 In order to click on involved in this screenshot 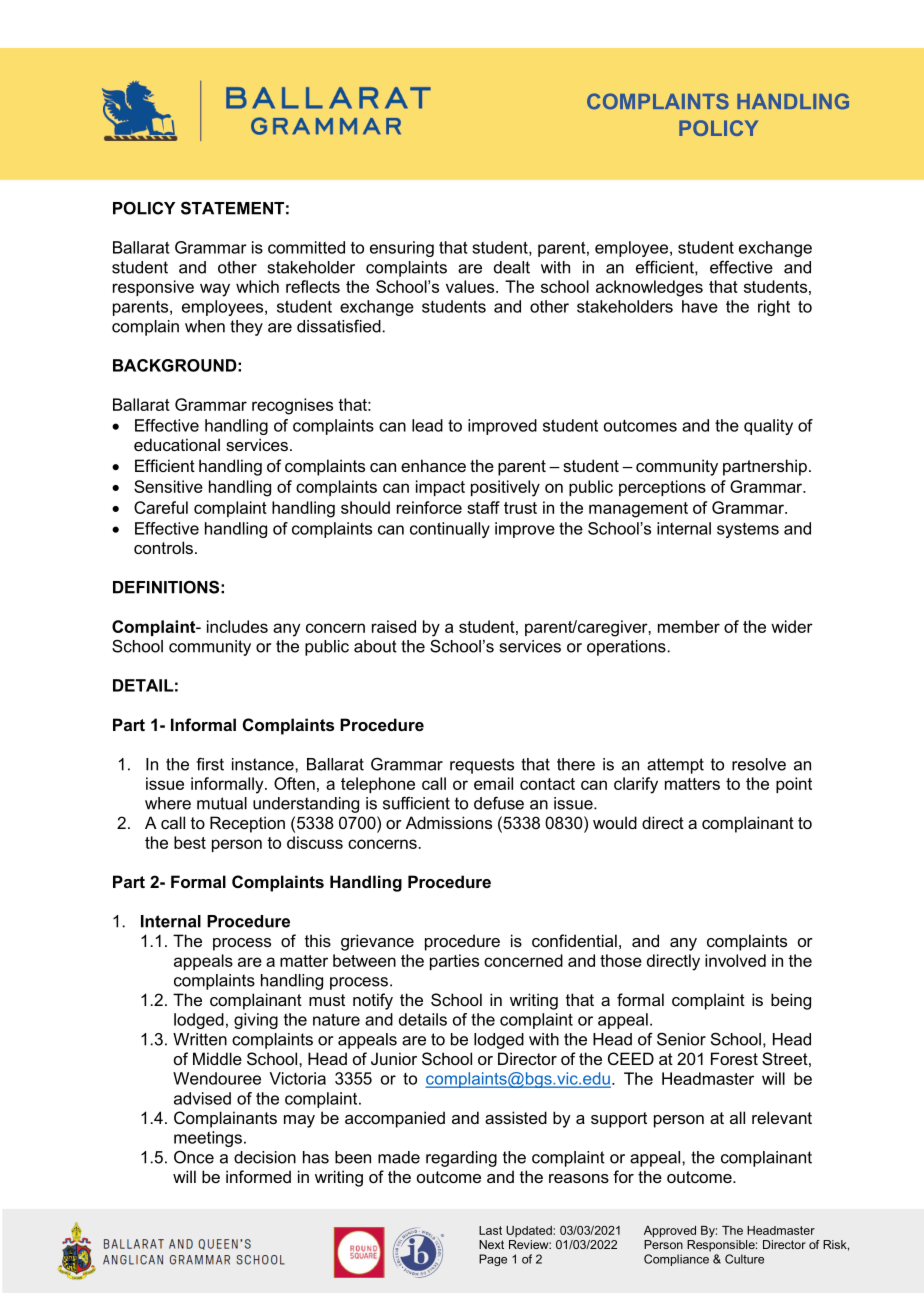, I will do `click(735, 960)`.
